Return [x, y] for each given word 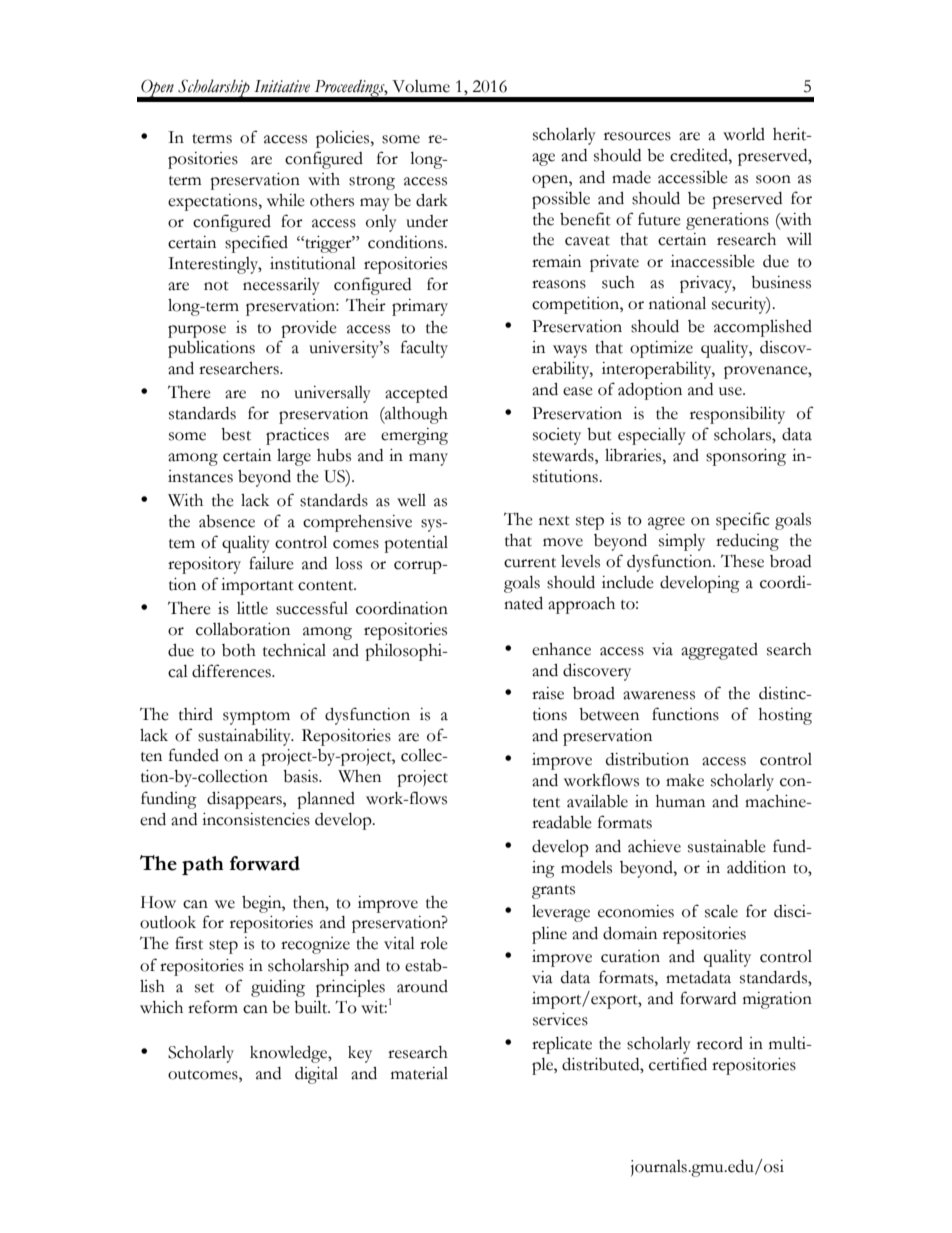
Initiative [282, 86]
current [530, 563]
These [742, 561]
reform [213, 1007]
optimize [661, 349]
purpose [197, 331]
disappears [245, 800]
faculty [424, 349]
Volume [421, 86]
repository [204, 565]
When [359, 776]
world [744, 134]
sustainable [727, 846]
